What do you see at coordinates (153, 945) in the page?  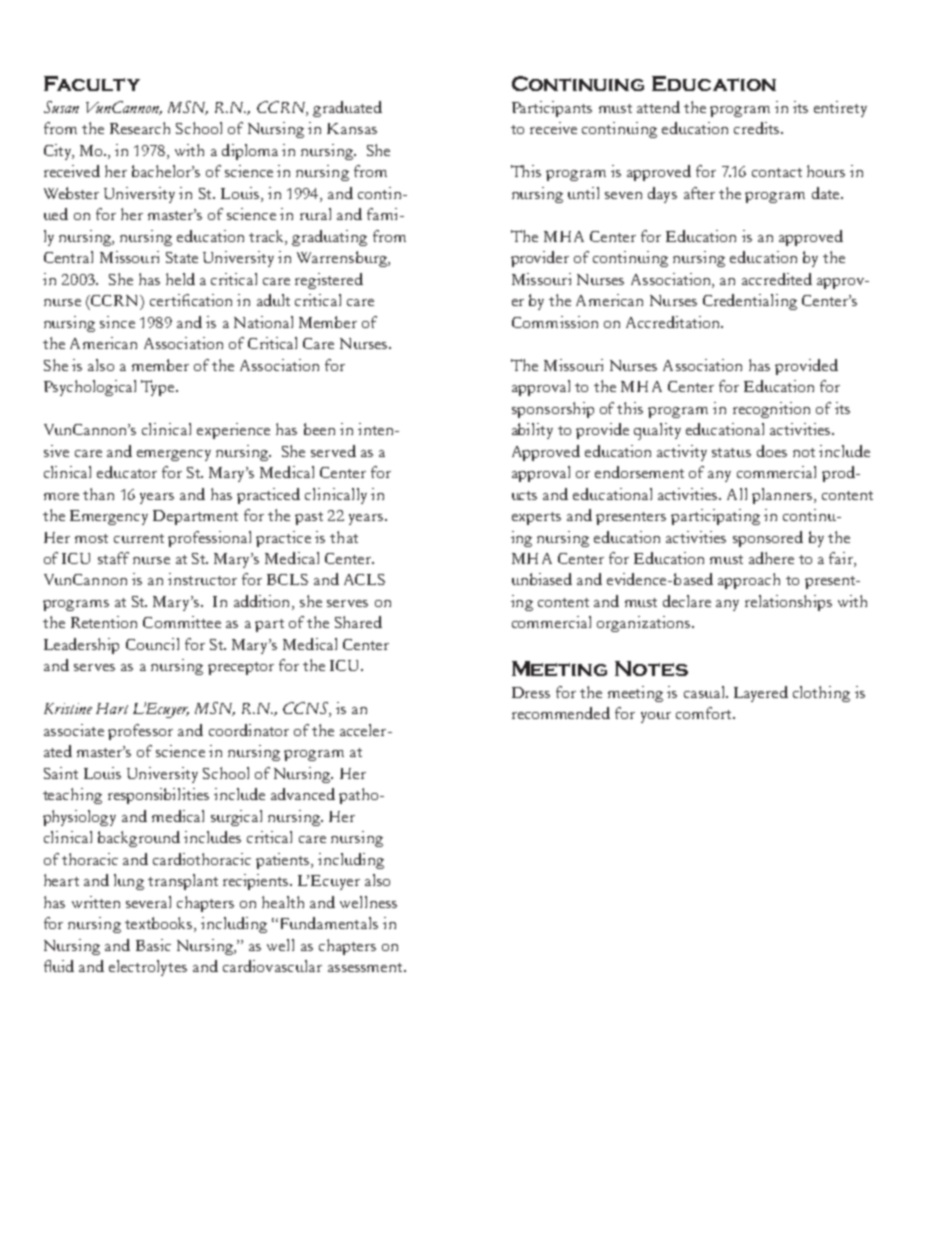 I see `Basic` at bounding box center [153, 945].
